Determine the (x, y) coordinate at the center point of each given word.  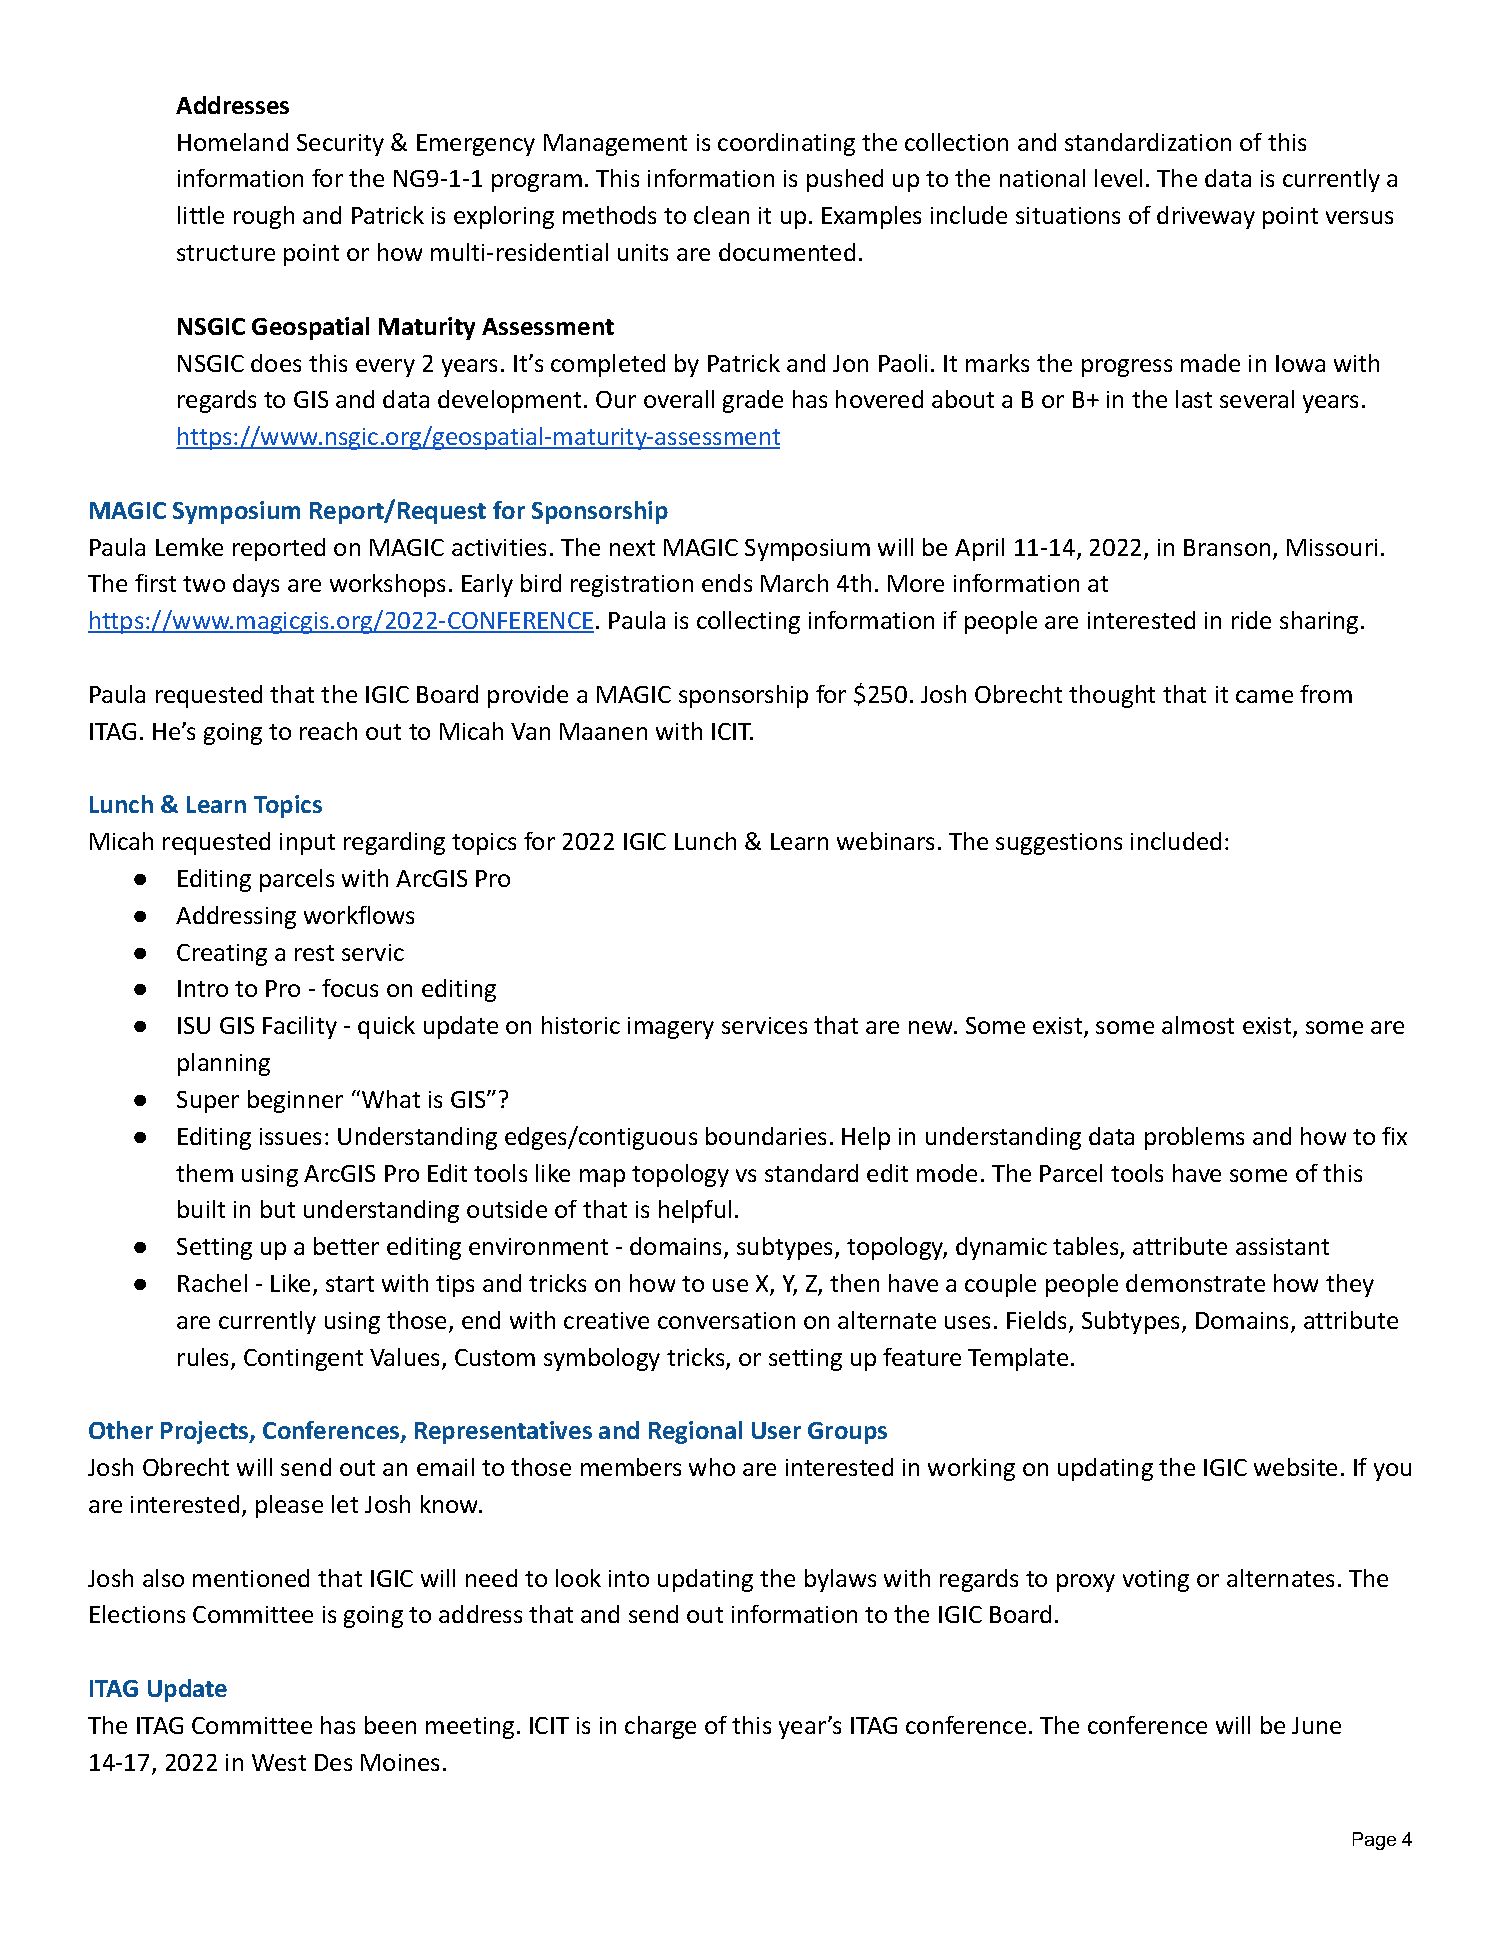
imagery (671, 1028)
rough (264, 217)
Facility (300, 1027)
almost (1198, 1025)
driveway (1206, 217)
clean (721, 215)
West (279, 1762)
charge (660, 1727)
